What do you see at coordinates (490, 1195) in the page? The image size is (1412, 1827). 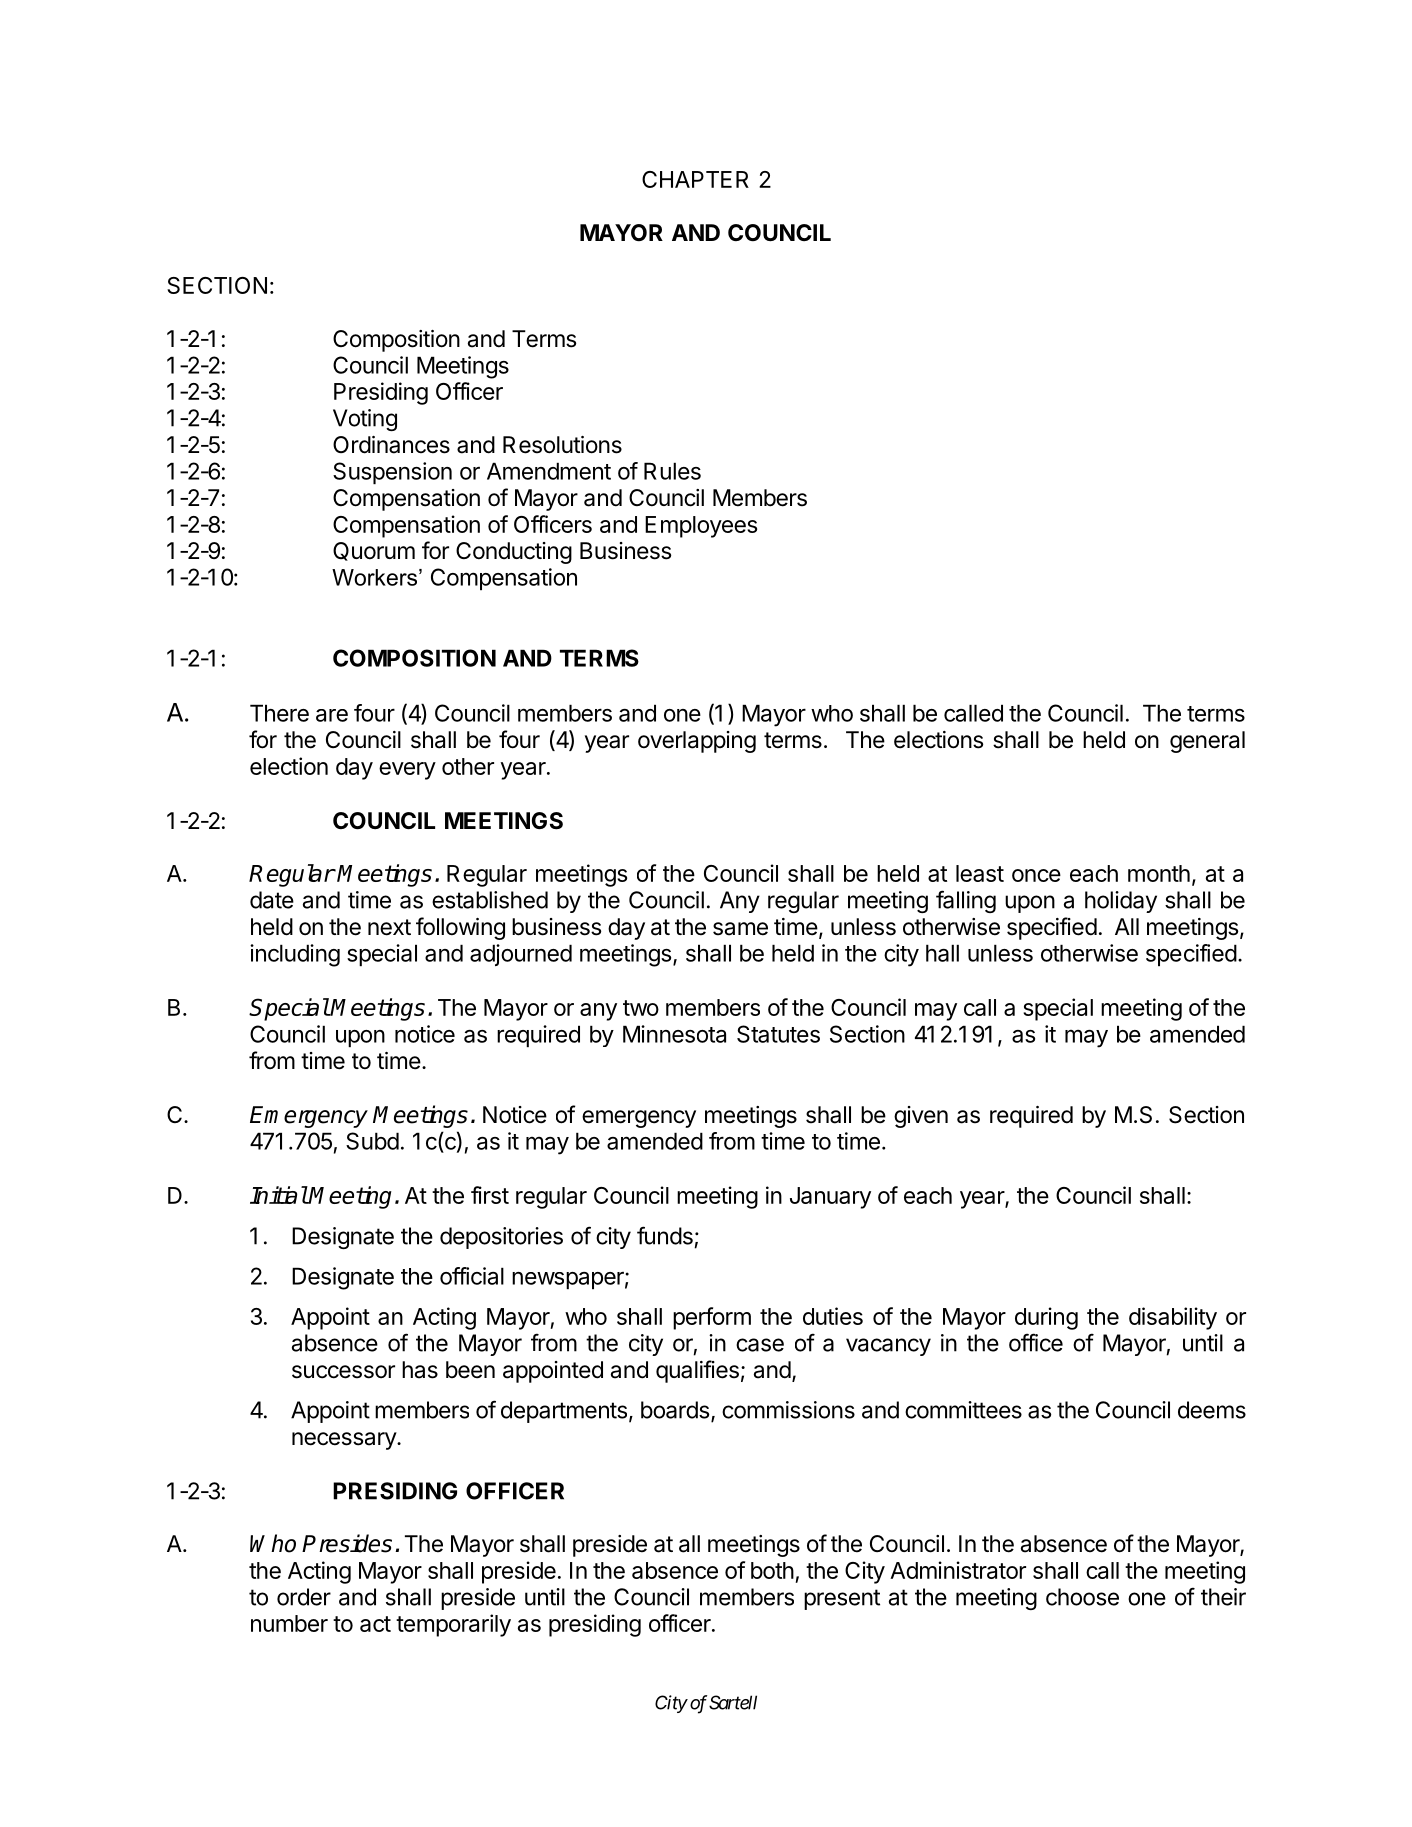 I see `first` at bounding box center [490, 1195].
